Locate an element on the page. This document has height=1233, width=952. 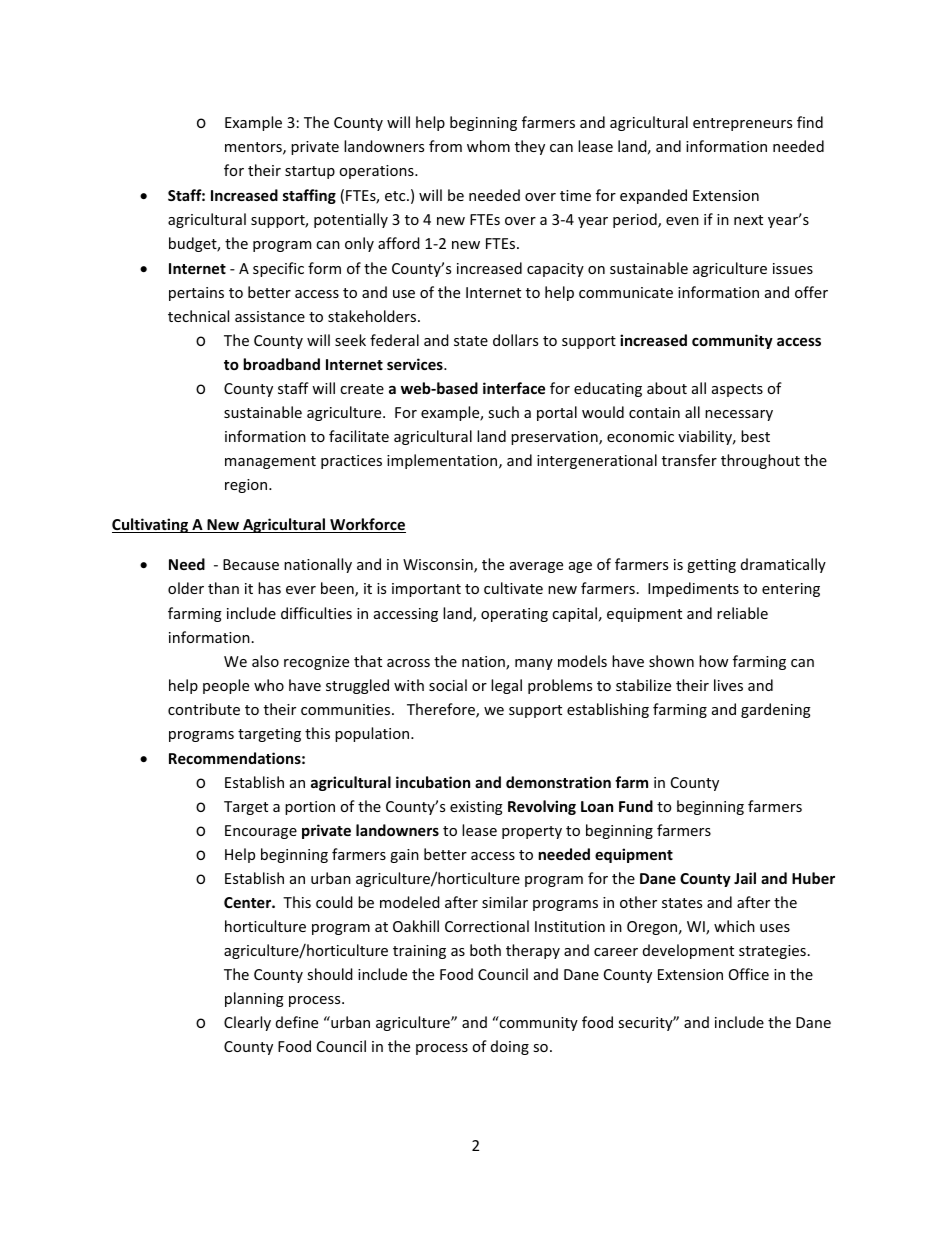
broadband is located at coordinates (281, 364).
